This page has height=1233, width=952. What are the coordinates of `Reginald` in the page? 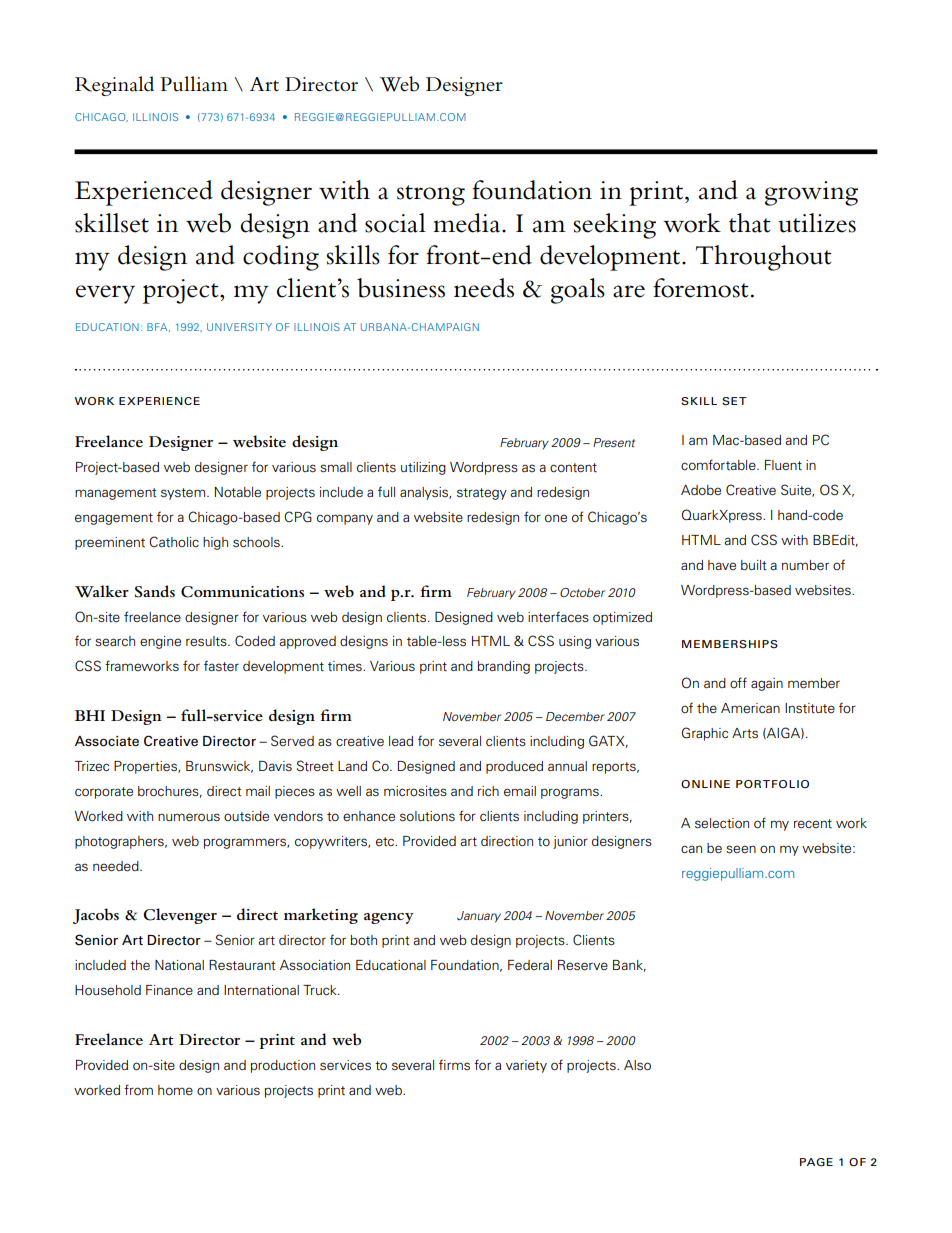 It's located at (114, 86).
